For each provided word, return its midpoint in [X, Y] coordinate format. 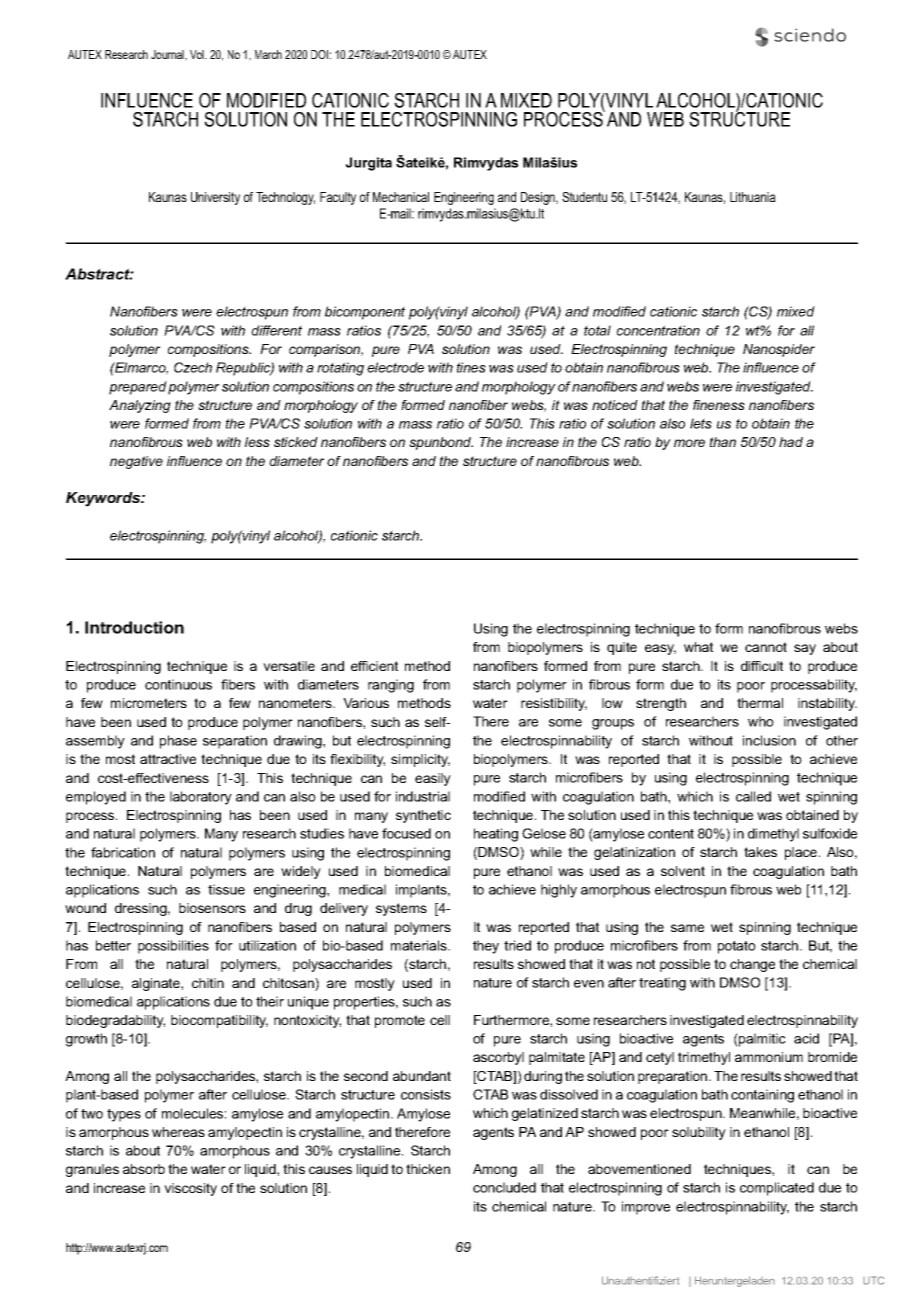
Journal [168, 55]
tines [471, 367]
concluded [504, 1187]
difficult [762, 666]
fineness [719, 405]
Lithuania [753, 197]
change [752, 965]
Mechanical [401, 197]
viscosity [190, 1189]
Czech [193, 367]
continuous [178, 684]
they [486, 947]
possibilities [173, 947]
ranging [391, 686]
